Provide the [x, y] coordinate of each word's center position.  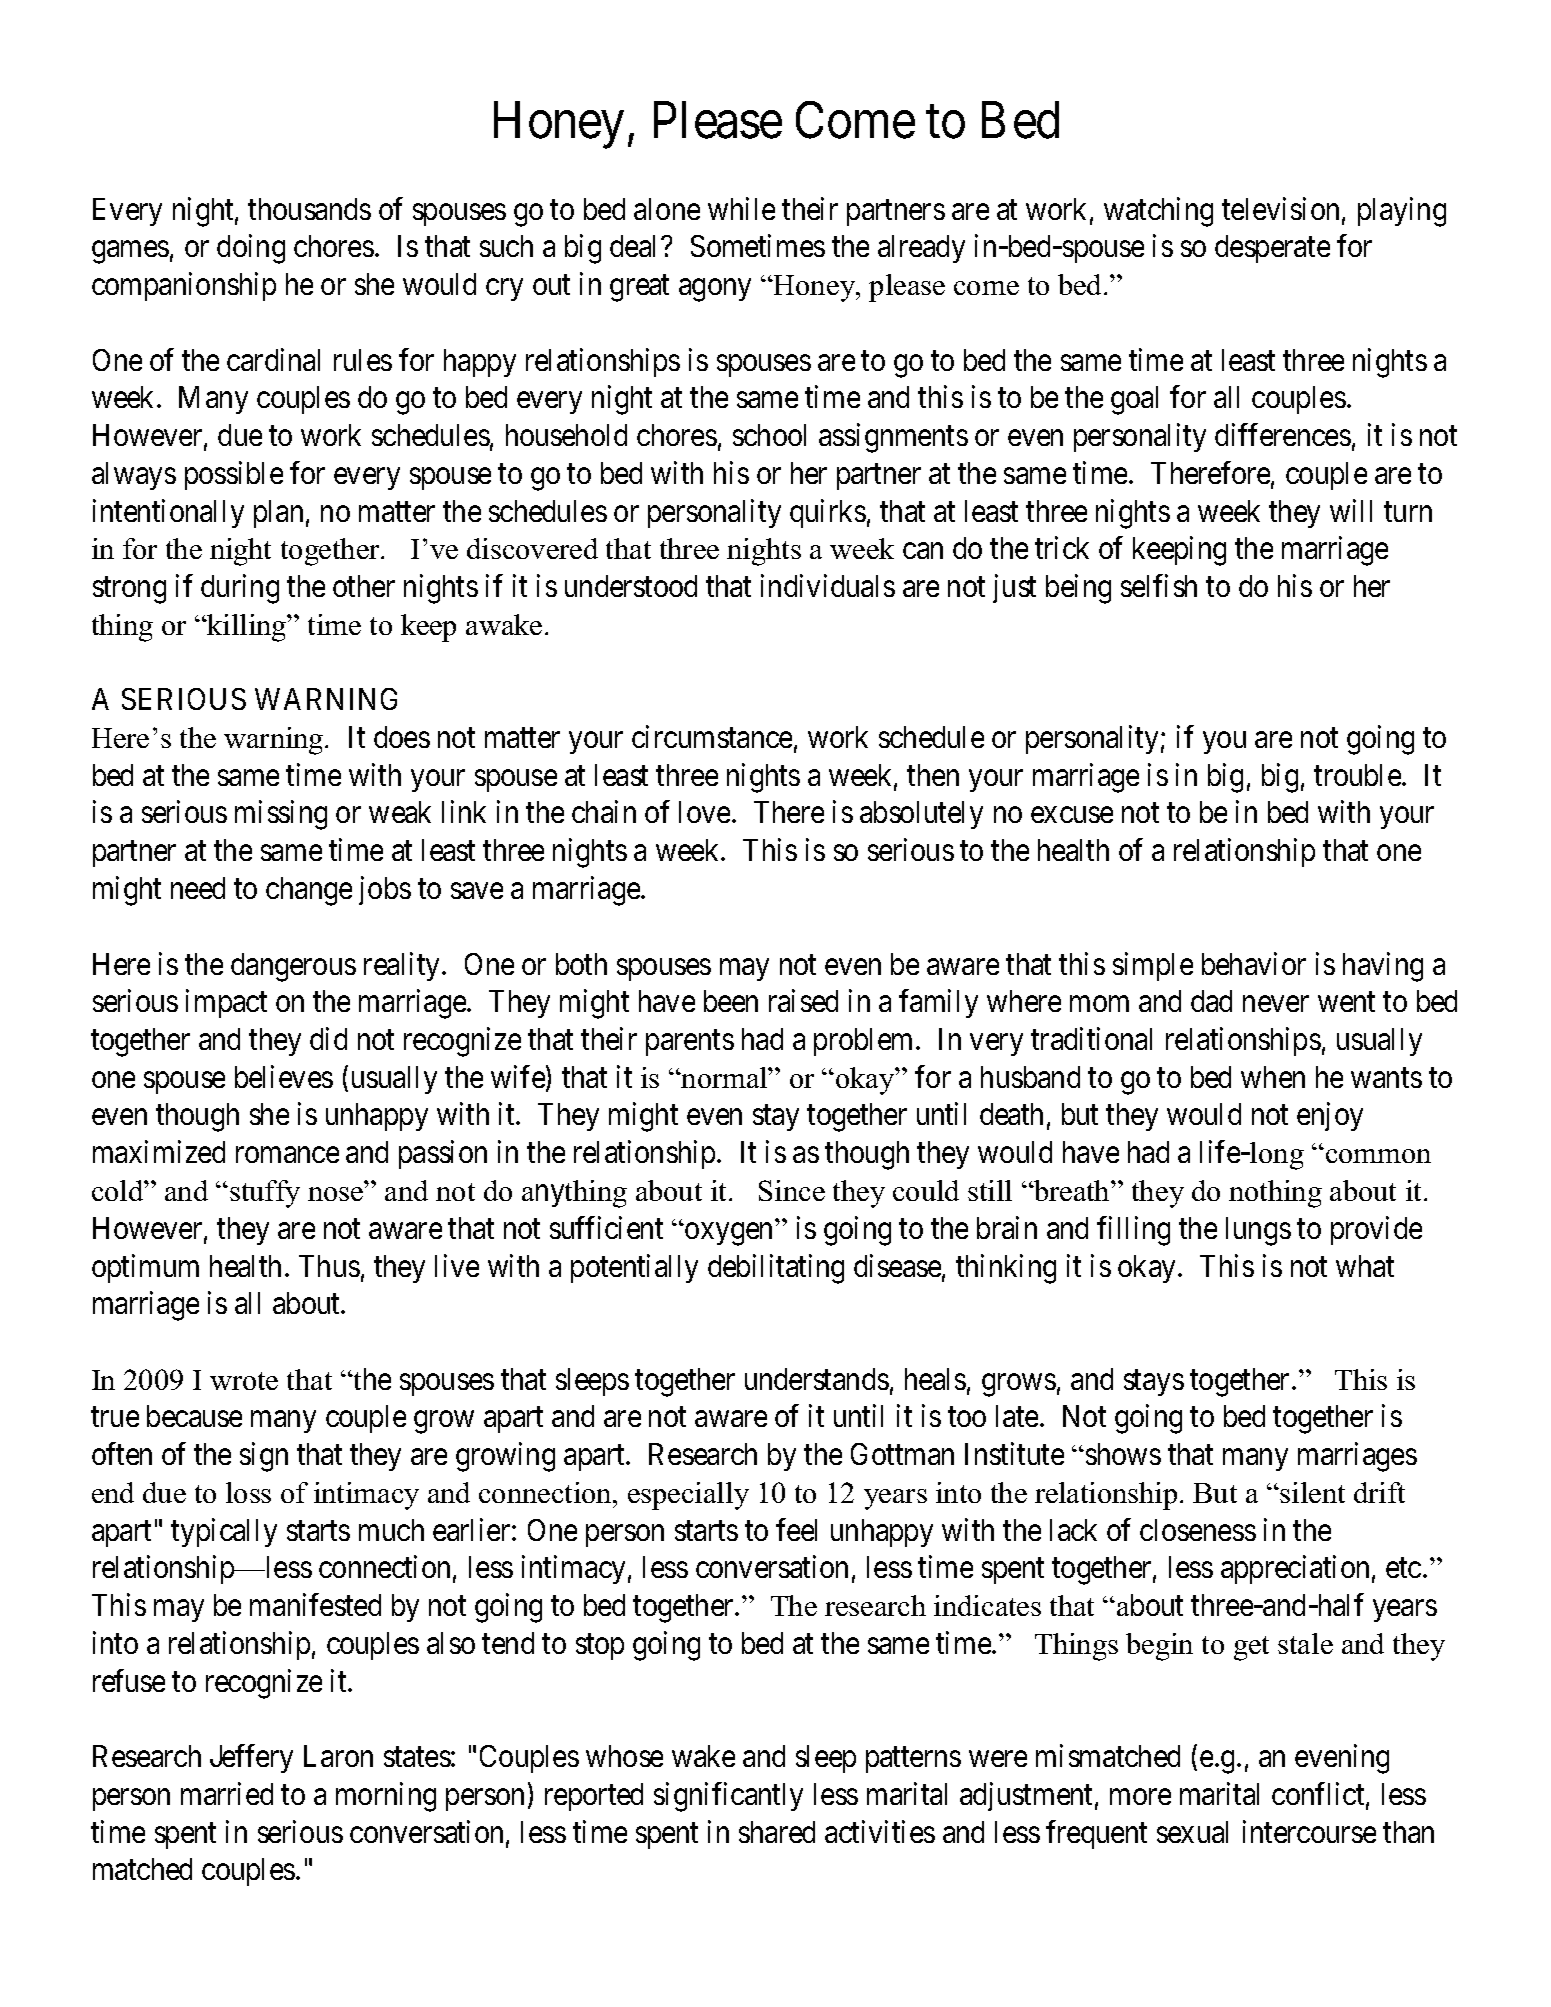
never [1276, 1004]
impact [226, 1004]
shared [777, 1832]
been [731, 1001]
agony [715, 290]
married [227, 1793]
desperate [1272, 249]
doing [251, 249]
